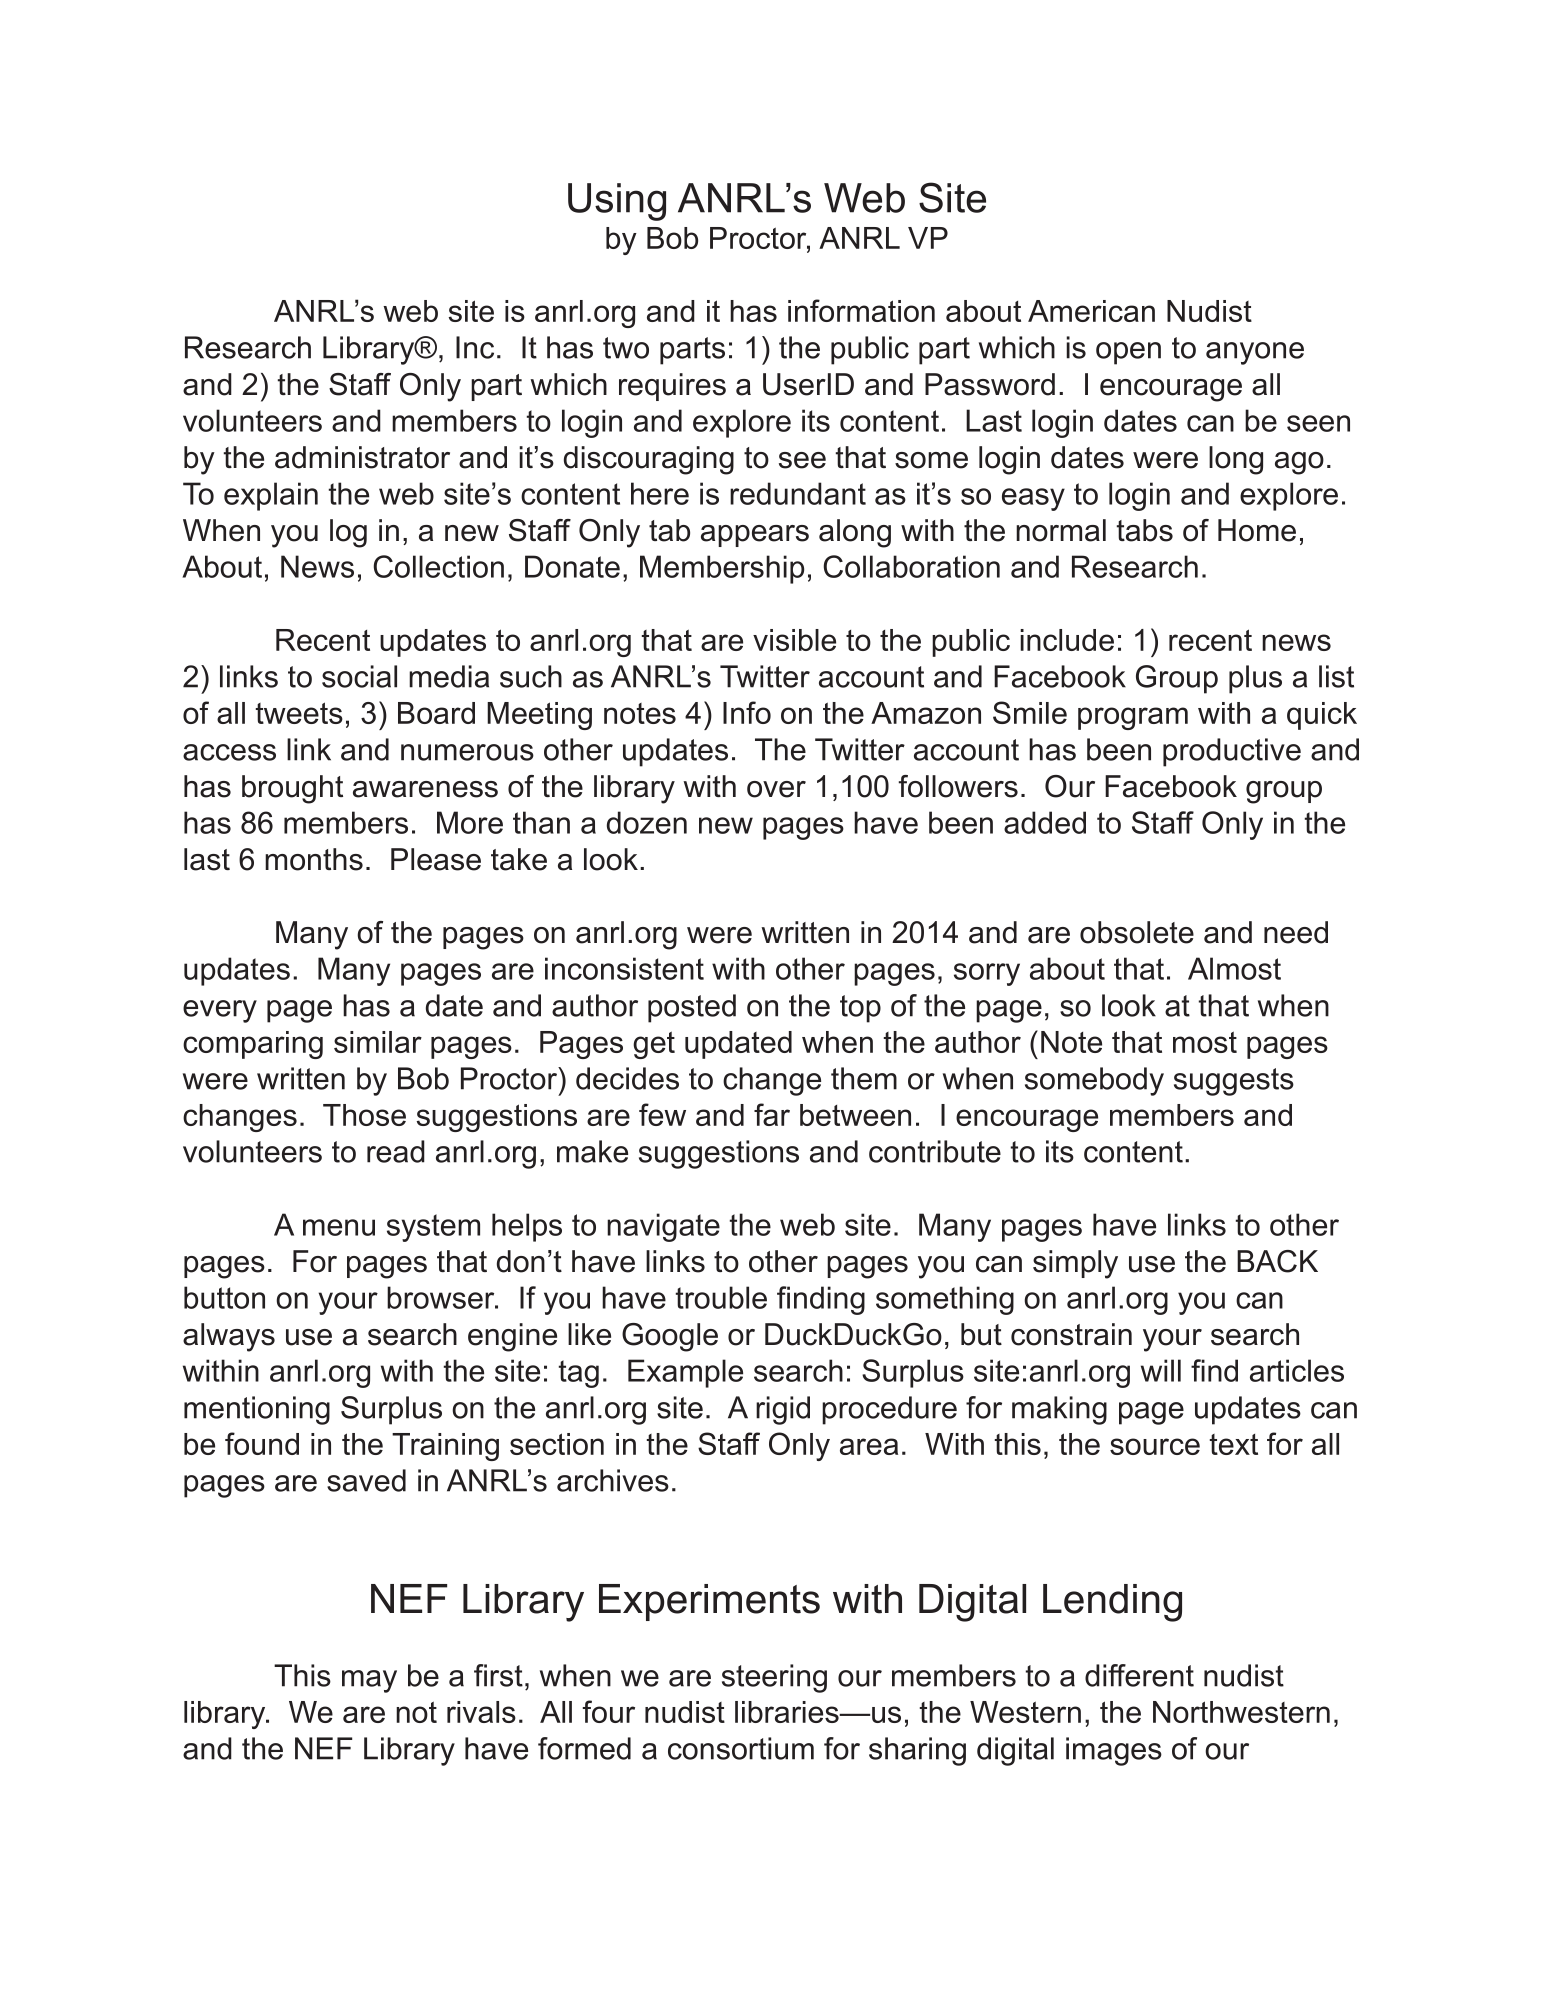 This page has width=1553, height=2010. What do you see at coordinates (626, 348) in the page?
I see `two` at bounding box center [626, 348].
